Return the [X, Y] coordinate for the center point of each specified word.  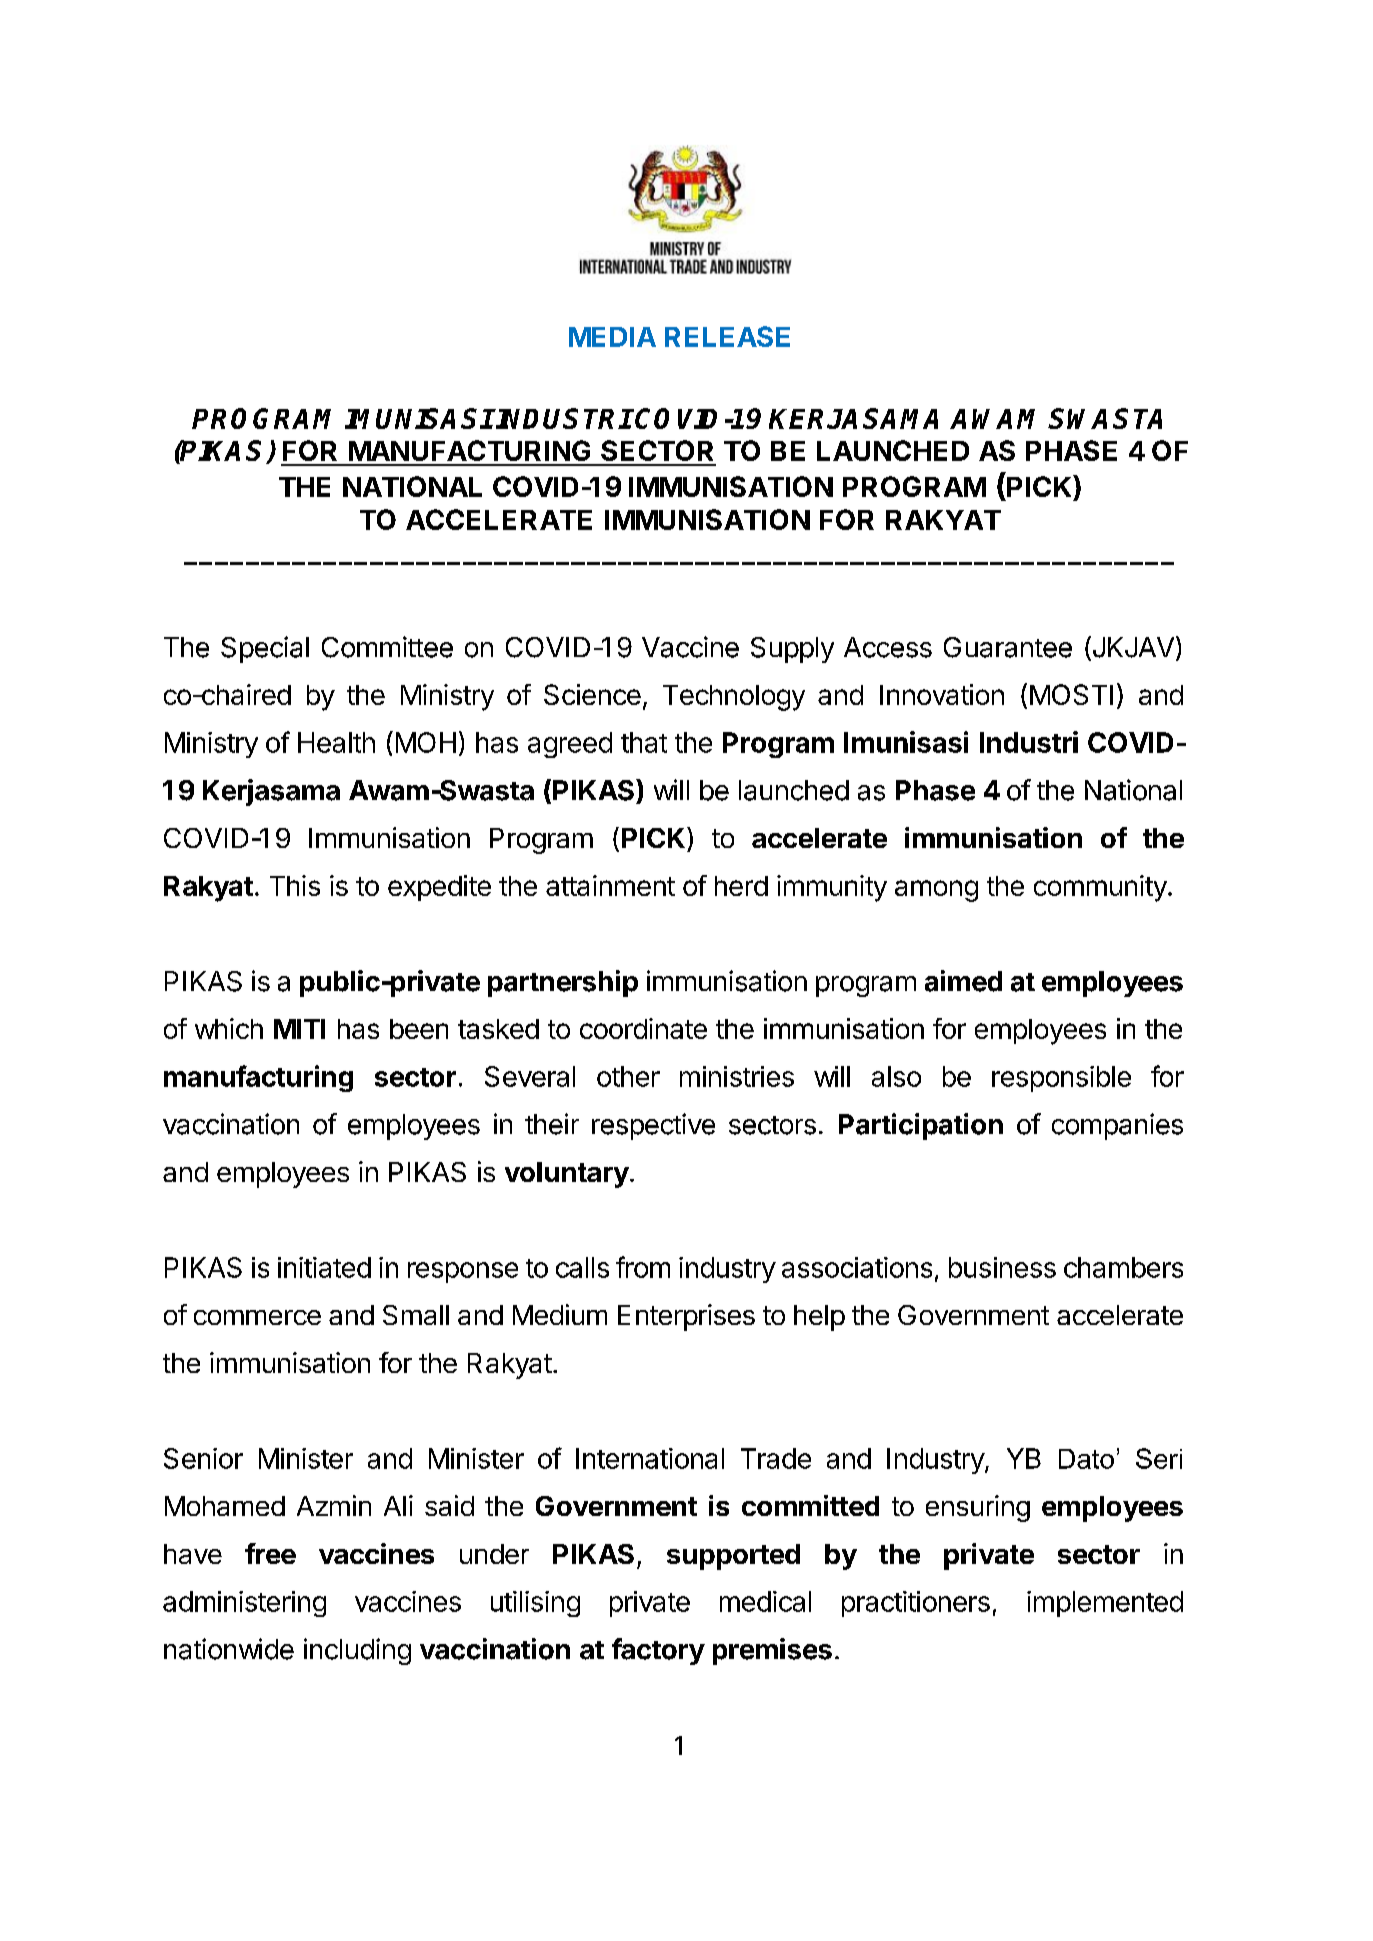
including [357, 1651]
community [1100, 888]
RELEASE [727, 336]
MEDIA [612, 337]
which [229, 1028]
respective [653, 1126]
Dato [1086, 1459]
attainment [610, 885]
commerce [257, 1317]
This [295, 885]
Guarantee [1008, 647]
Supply [792, 650]
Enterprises [686, 1317]
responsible [1061, 1079]
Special [265, 649]
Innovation [942, 694]
